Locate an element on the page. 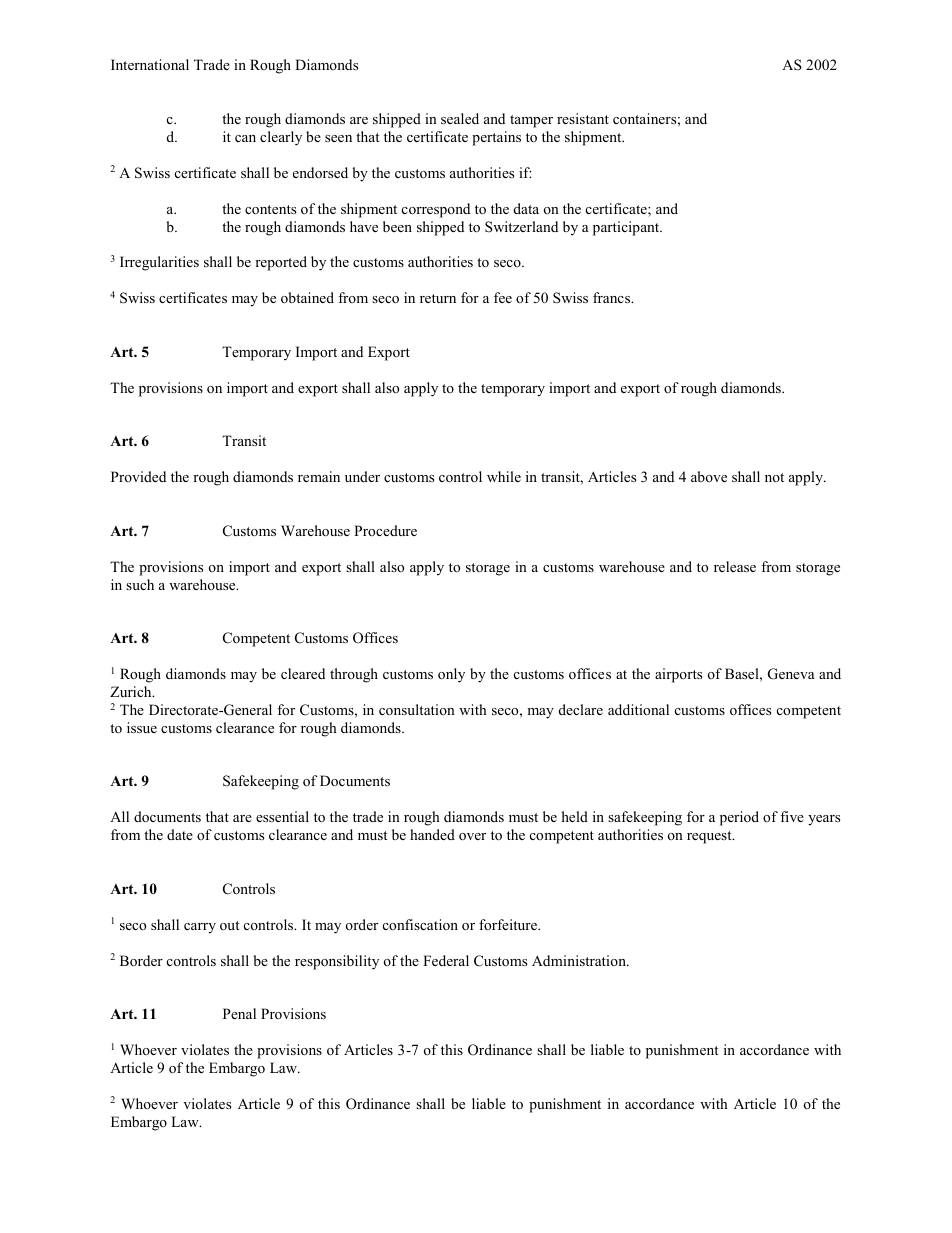 This image has width=952, height=1233. can is located at coordinates (245, 138).
